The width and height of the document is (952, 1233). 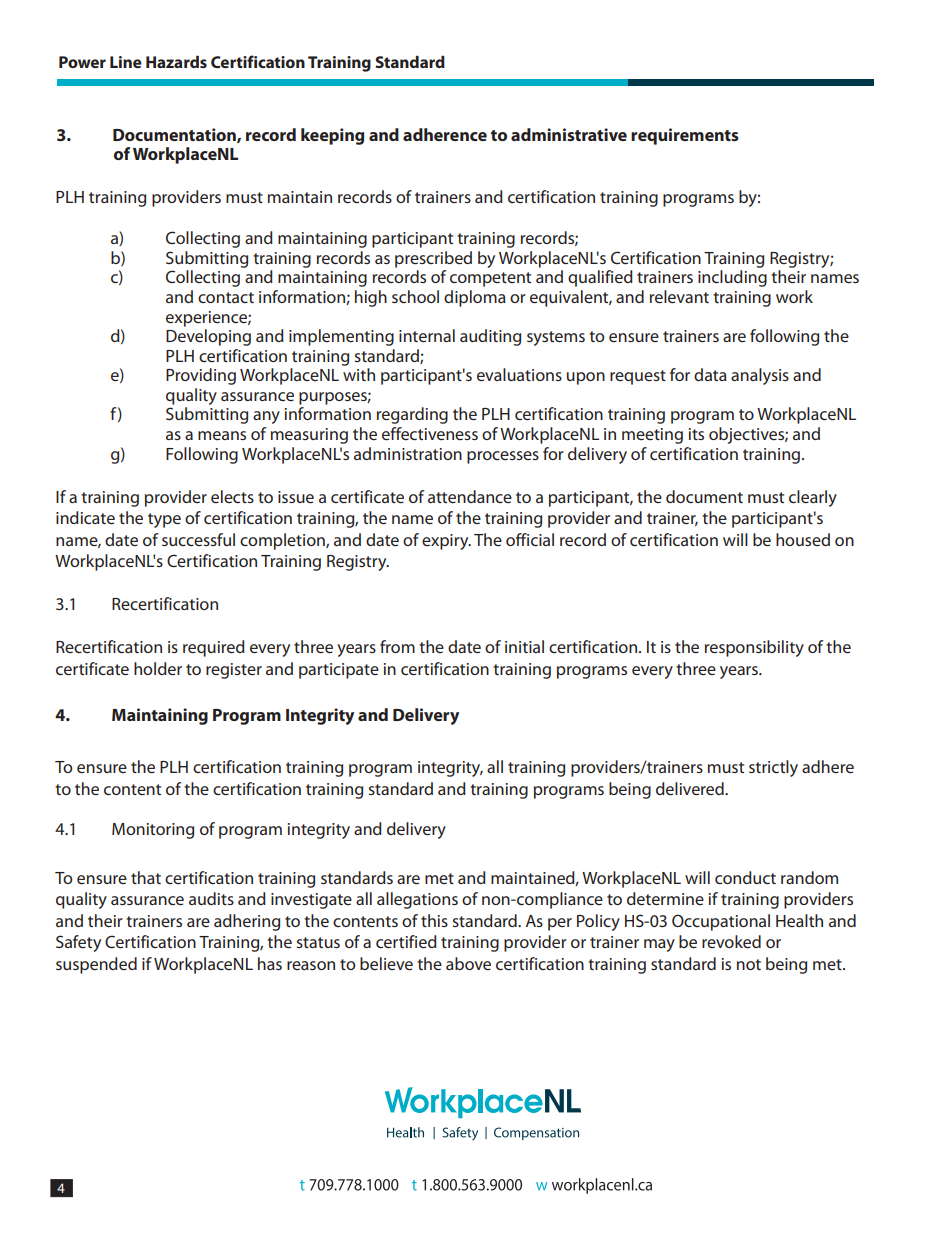 I want to click on audits, so click(x=211, y=898).
